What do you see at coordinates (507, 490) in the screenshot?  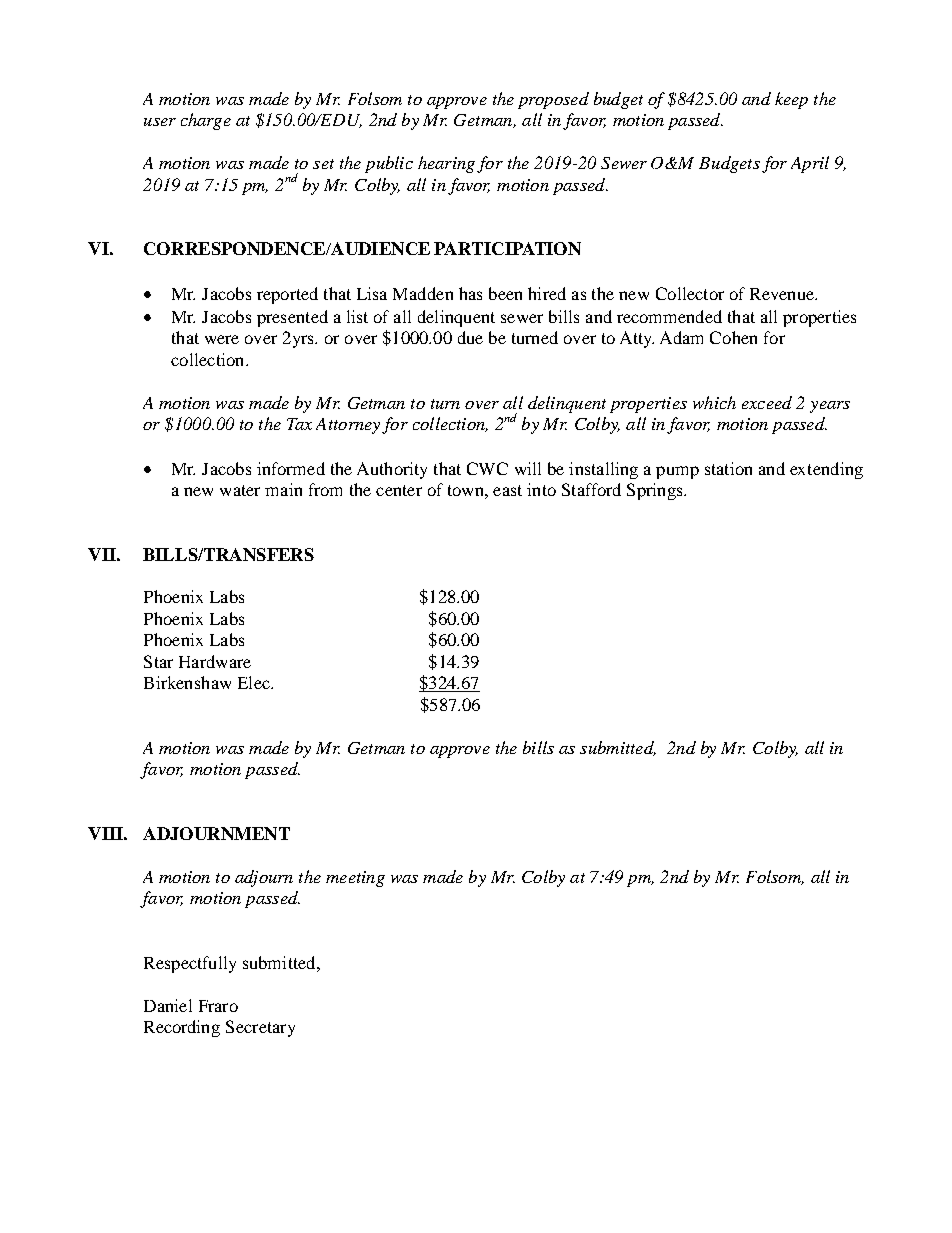 I see `east` at bounding box center [507, 490].
